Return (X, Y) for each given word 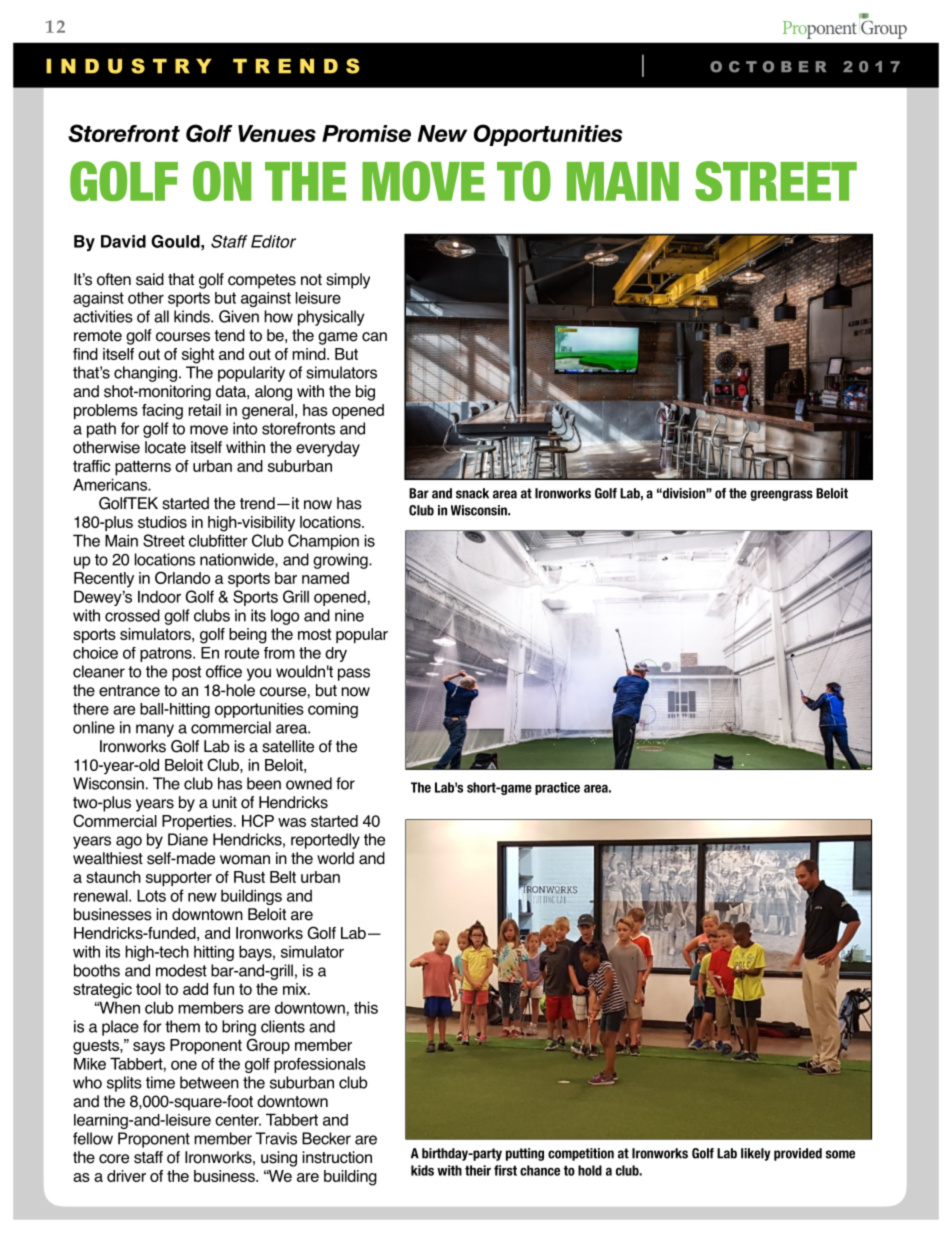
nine (349, 615)
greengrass (781, 495)
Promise (366, 133)
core (114, 1159)
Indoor (159, 596)
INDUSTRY (129, 66)
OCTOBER (768, 67)
